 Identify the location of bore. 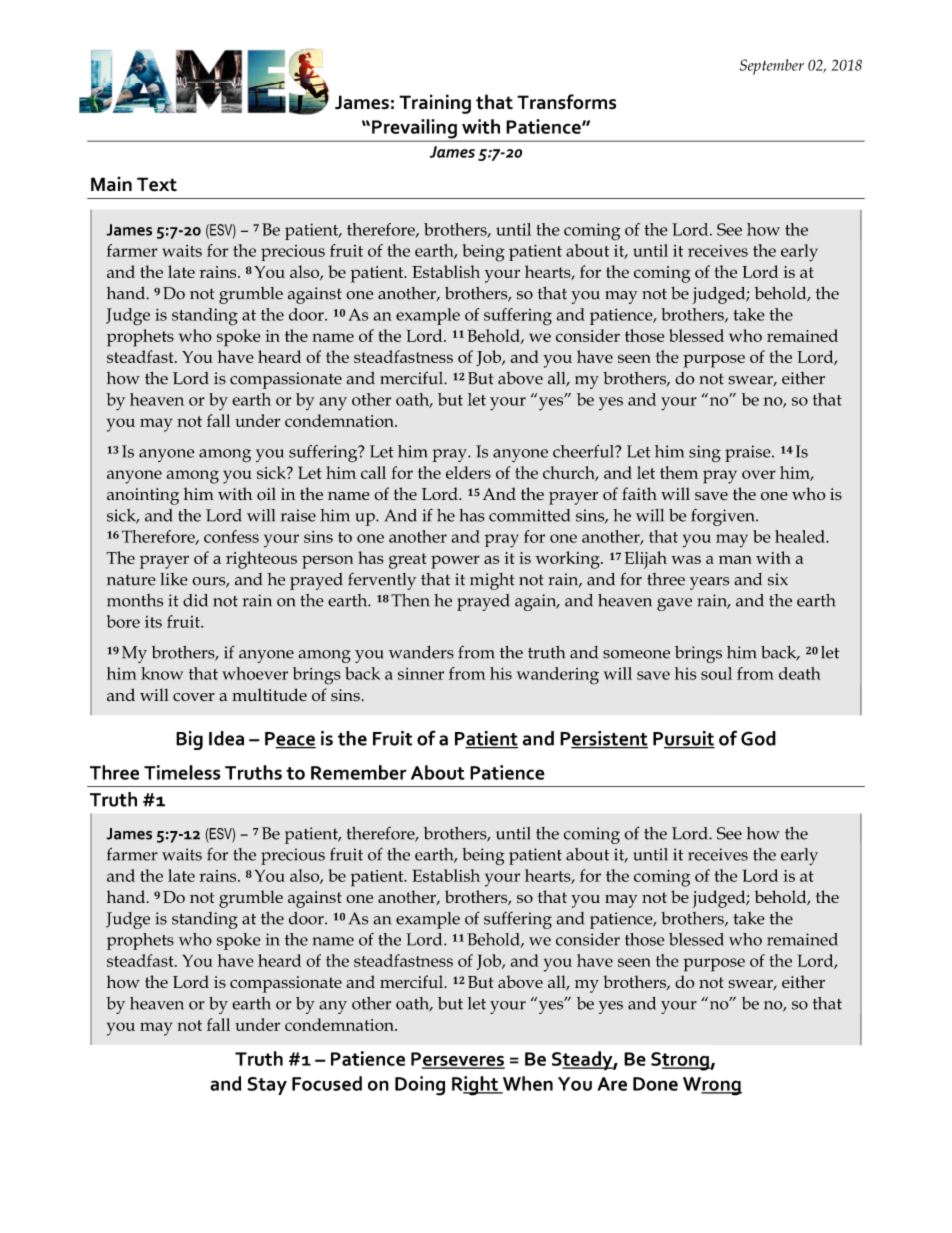
(123, 621).
